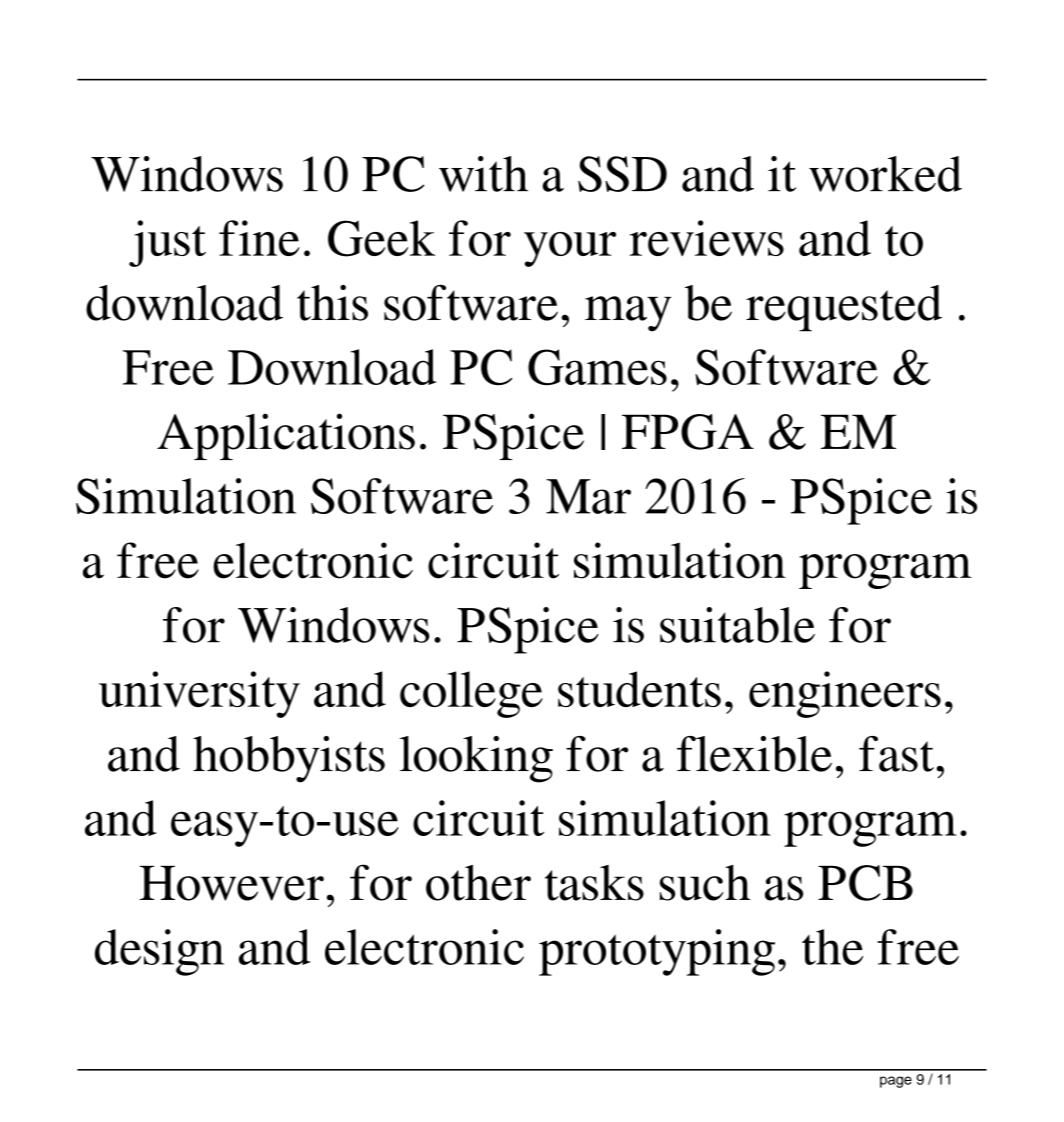 The image size is (1064, 1122). I want to click on worked, so click(885, 174).
